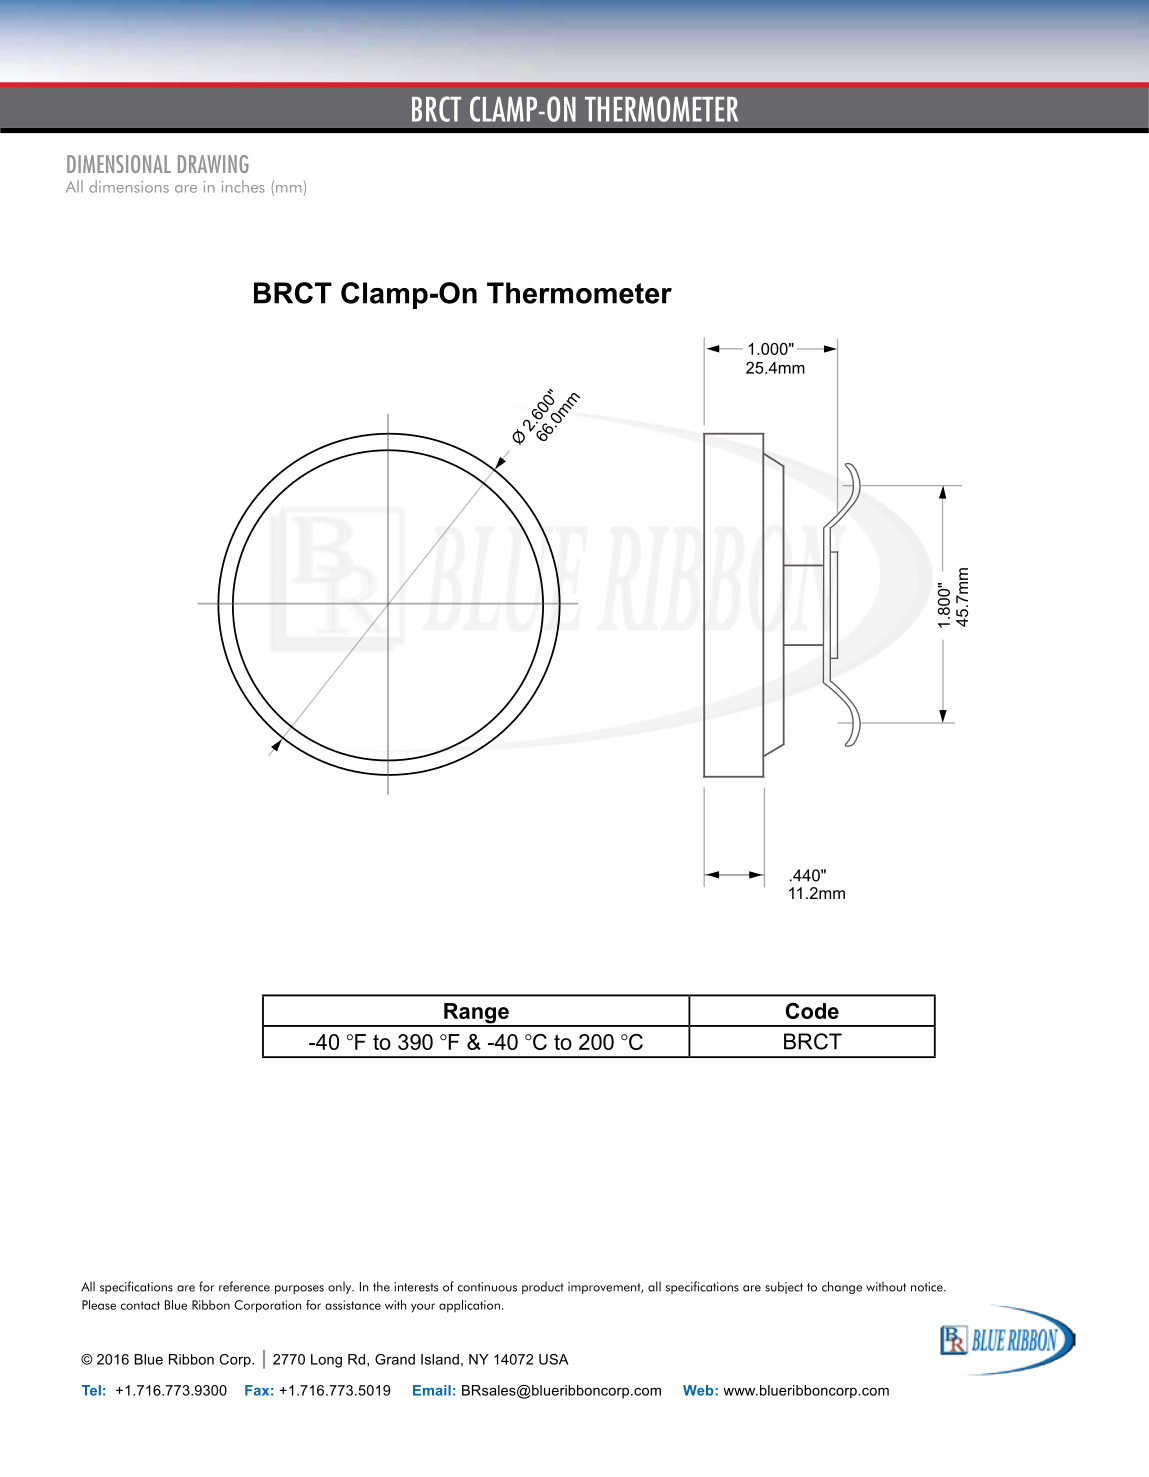 The image size is (1149, 1477). What do you see at coordinates (476, 1014) in the screenshot?
I see `Range` at bounding box center [476, 1014].
